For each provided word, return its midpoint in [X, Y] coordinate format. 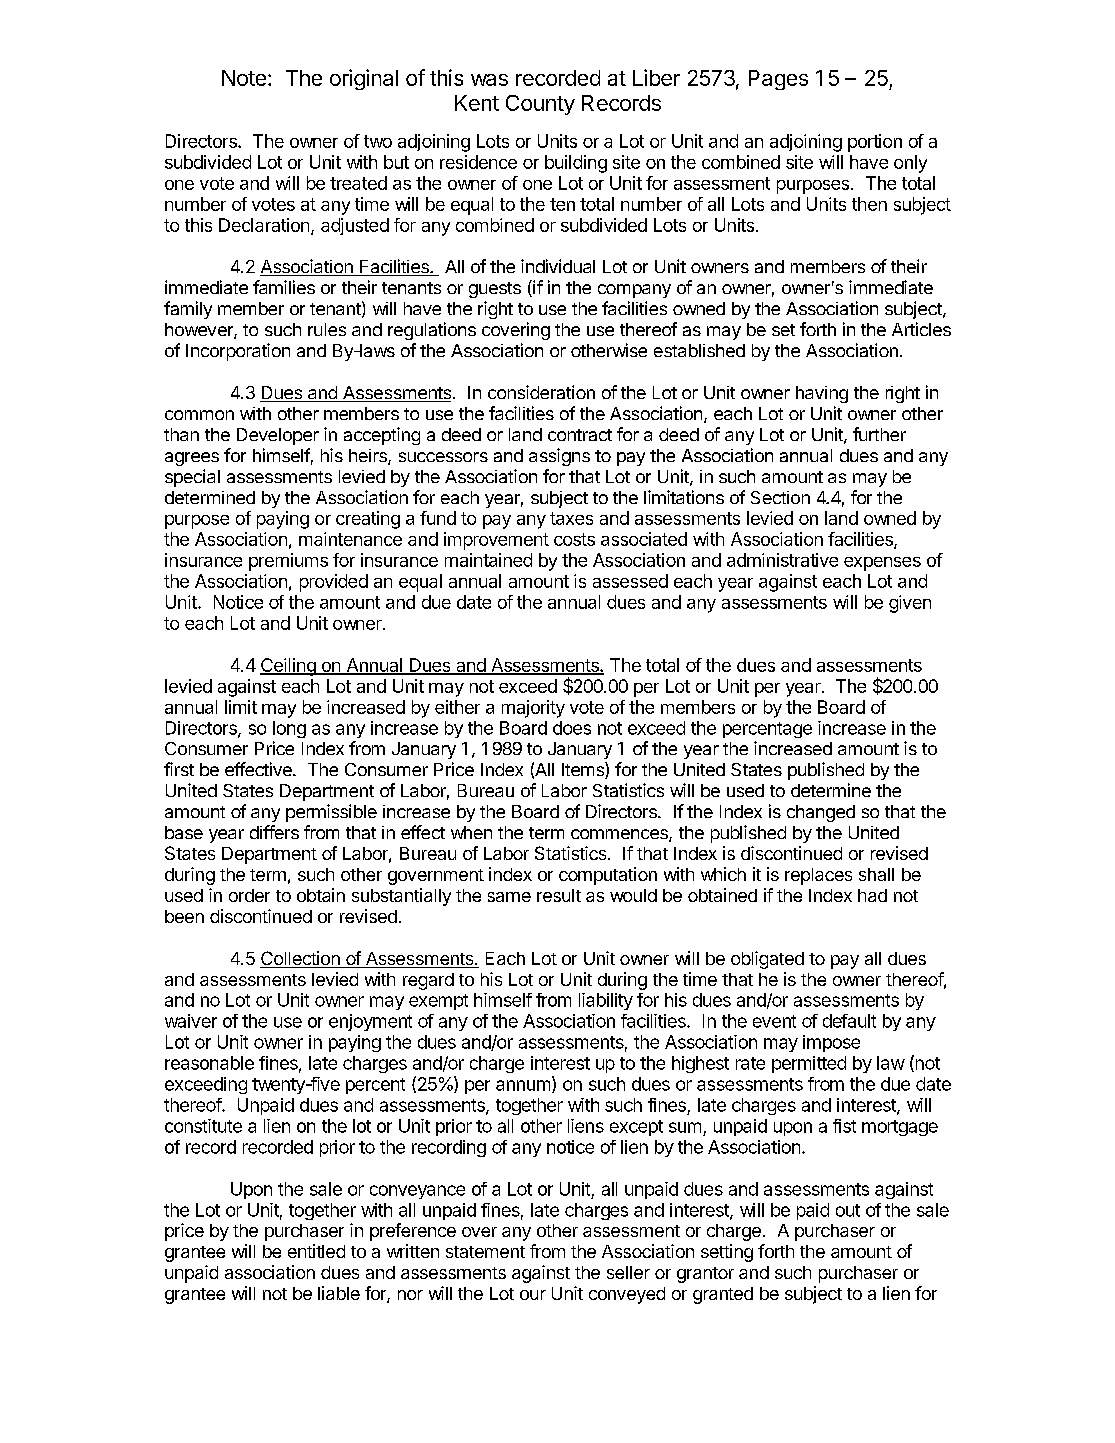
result [559, 895]
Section [780, 497]
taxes [571, 518]
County [540, 105]
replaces [818, 876]
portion [875, 143]
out [848, 1210]
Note [244, 78]
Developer [278, 436]
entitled [316, 1251]
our [533, 1295]
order [249, 895]
